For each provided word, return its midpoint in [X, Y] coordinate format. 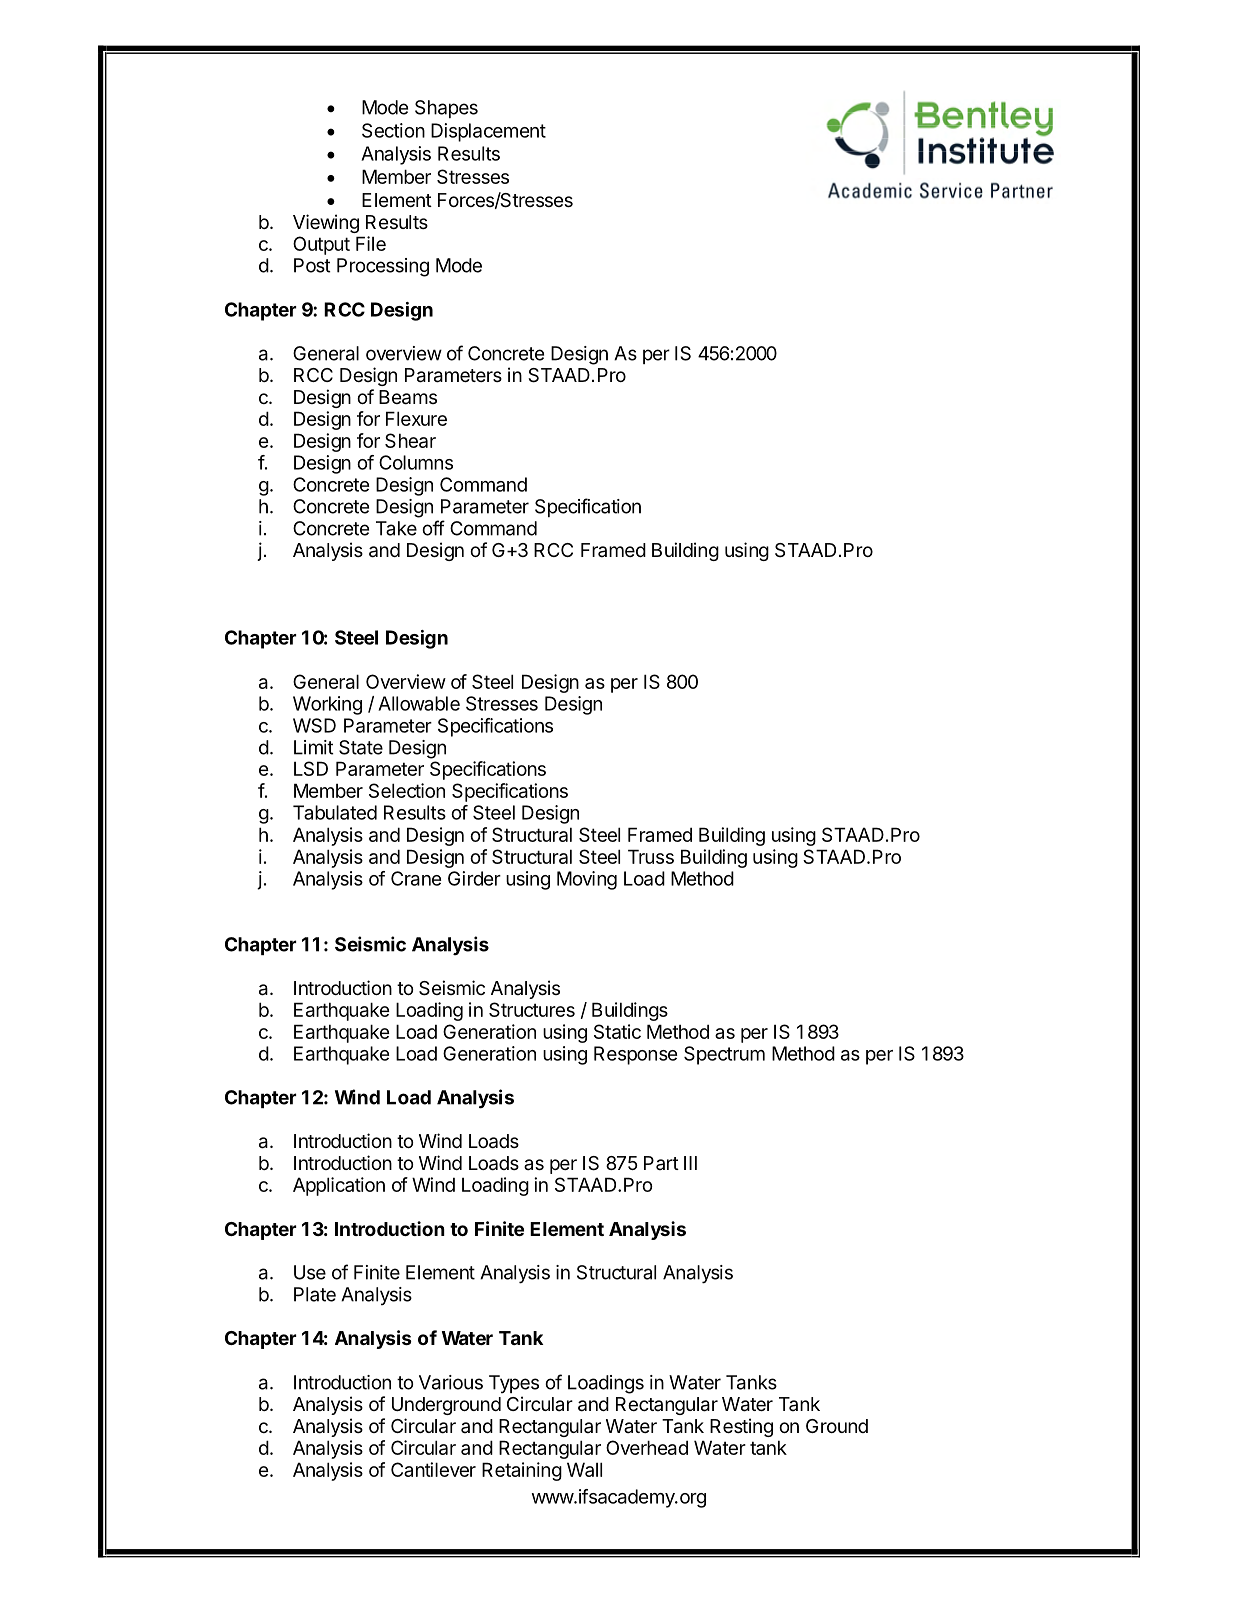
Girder [474, 878]
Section [393, 130]
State [361, 747]
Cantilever [433, 1469]
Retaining [522, 1471]
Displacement [488, 132]
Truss [651, 856]
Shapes [446, 109]
